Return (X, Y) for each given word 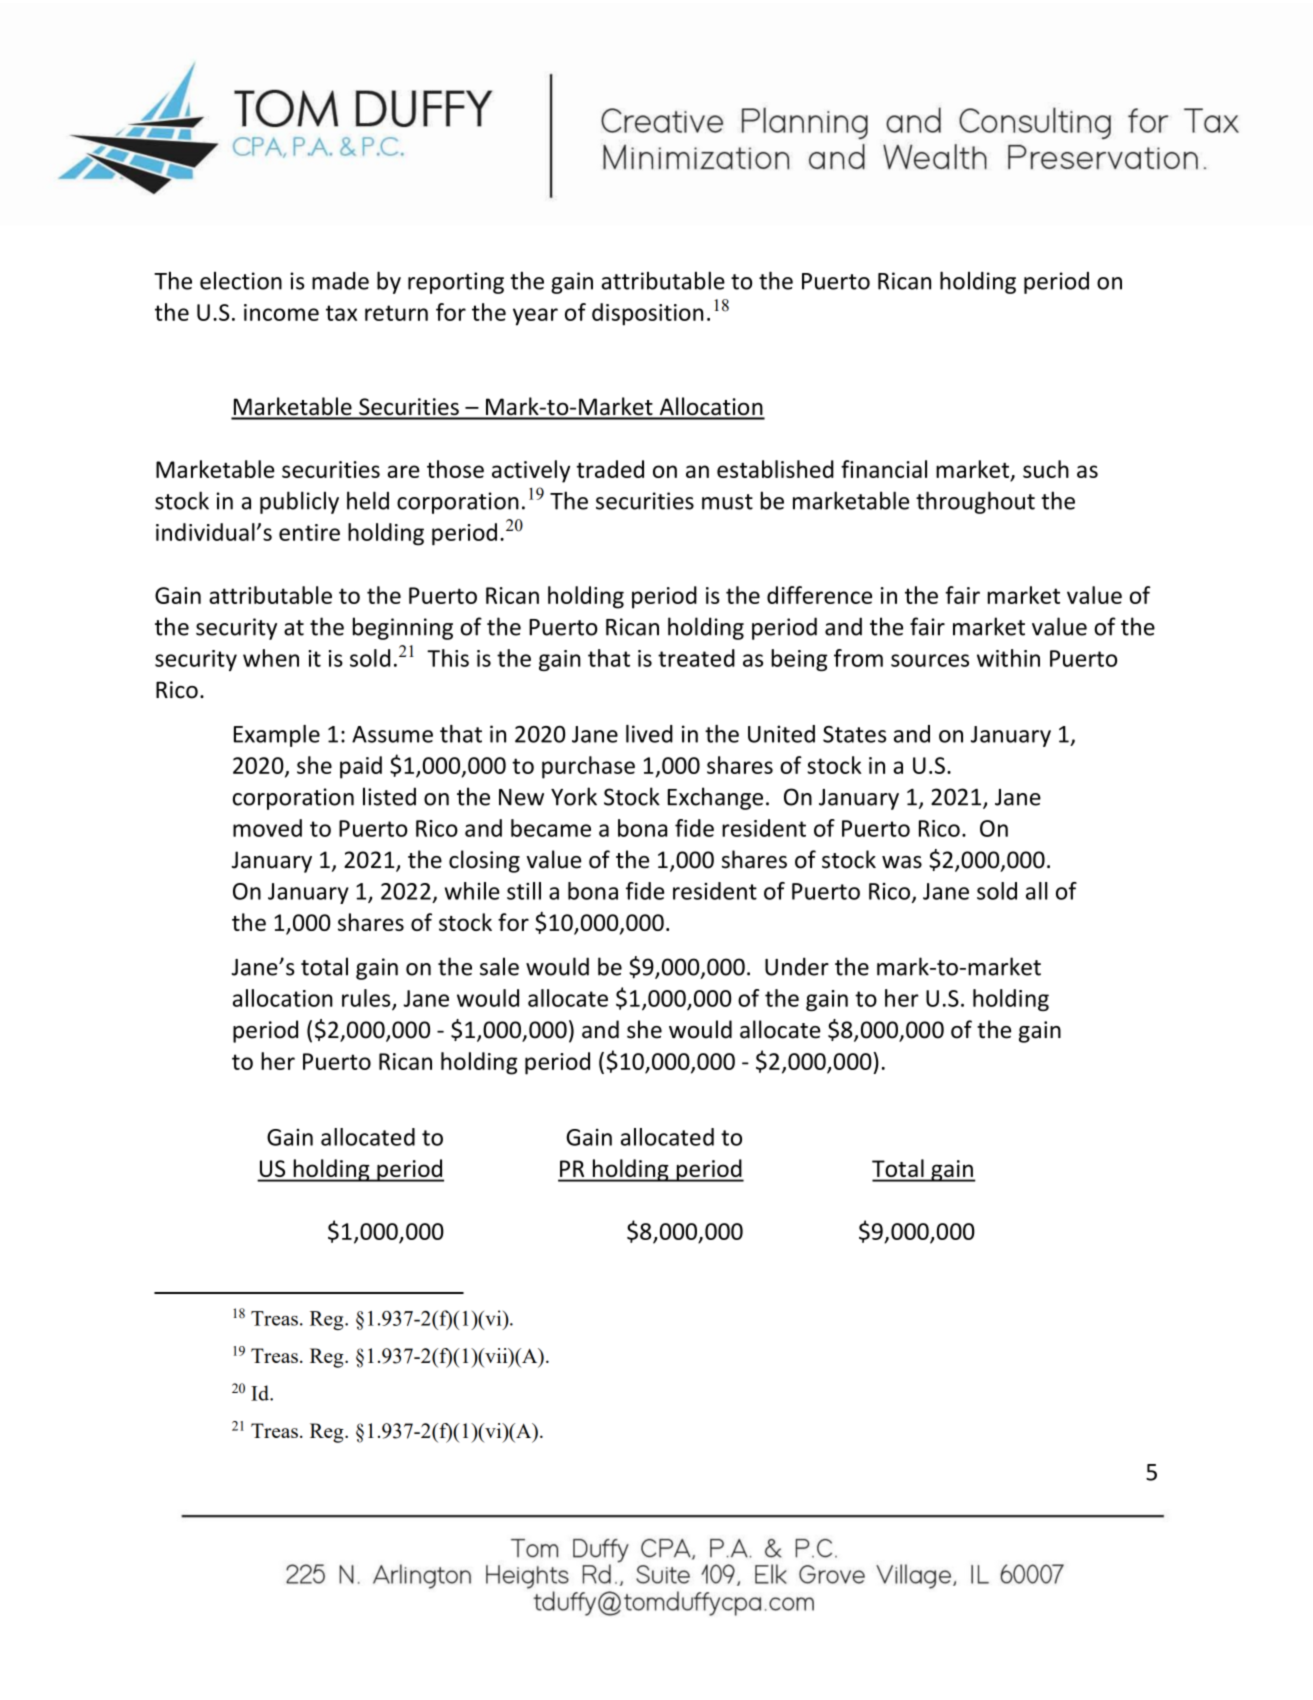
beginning (403, 628)
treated (696, 658)
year (535, 317)
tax (341, 313)
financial (884, 469)
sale (499, 966)
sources (930, 660)
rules (367, 999)
